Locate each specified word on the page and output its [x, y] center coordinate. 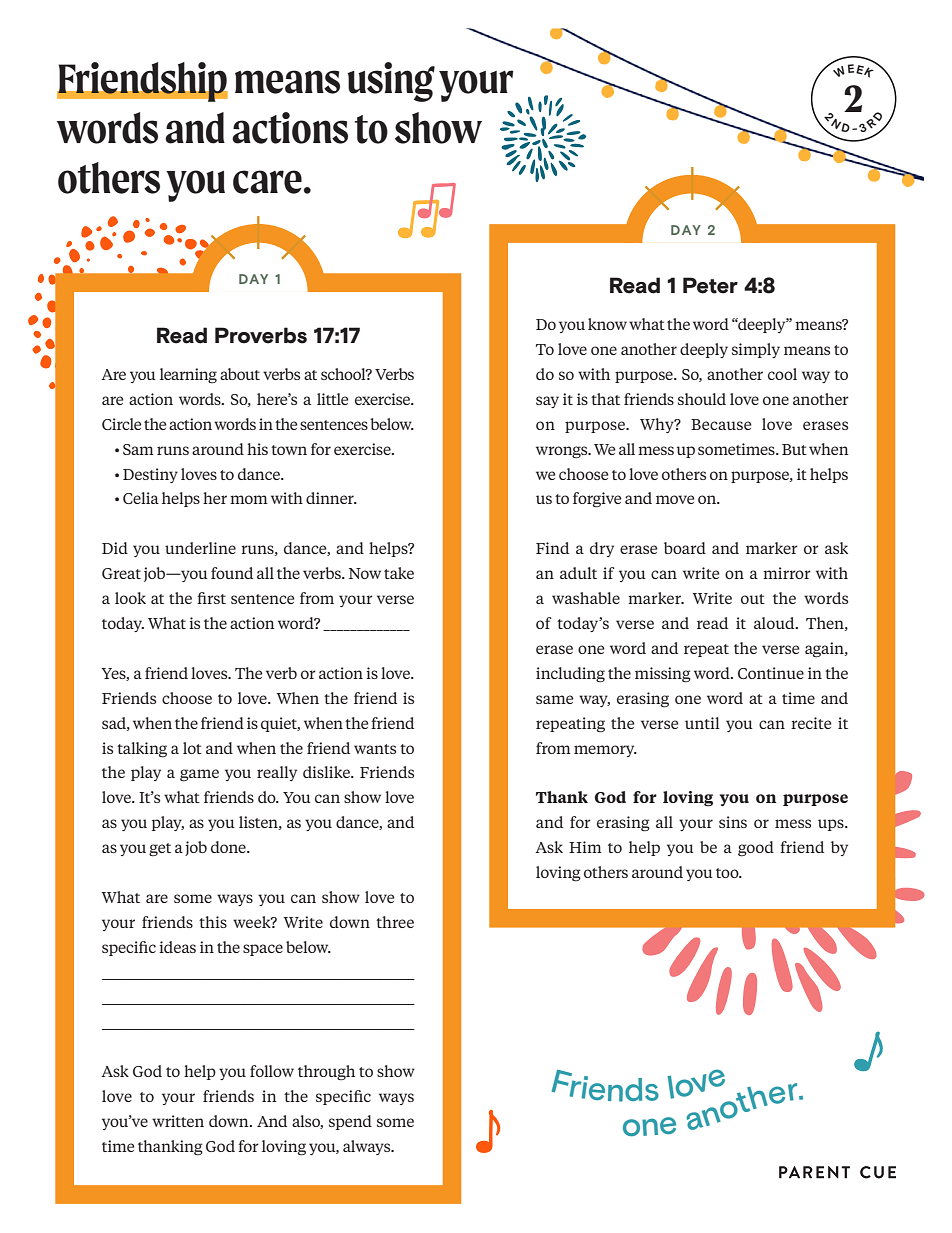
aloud [775, 623]
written [178, 1121]
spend [350, 1122]
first [211, 598]
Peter [710, 285]
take [399, 573]
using [391, 82]
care [267, 182]
